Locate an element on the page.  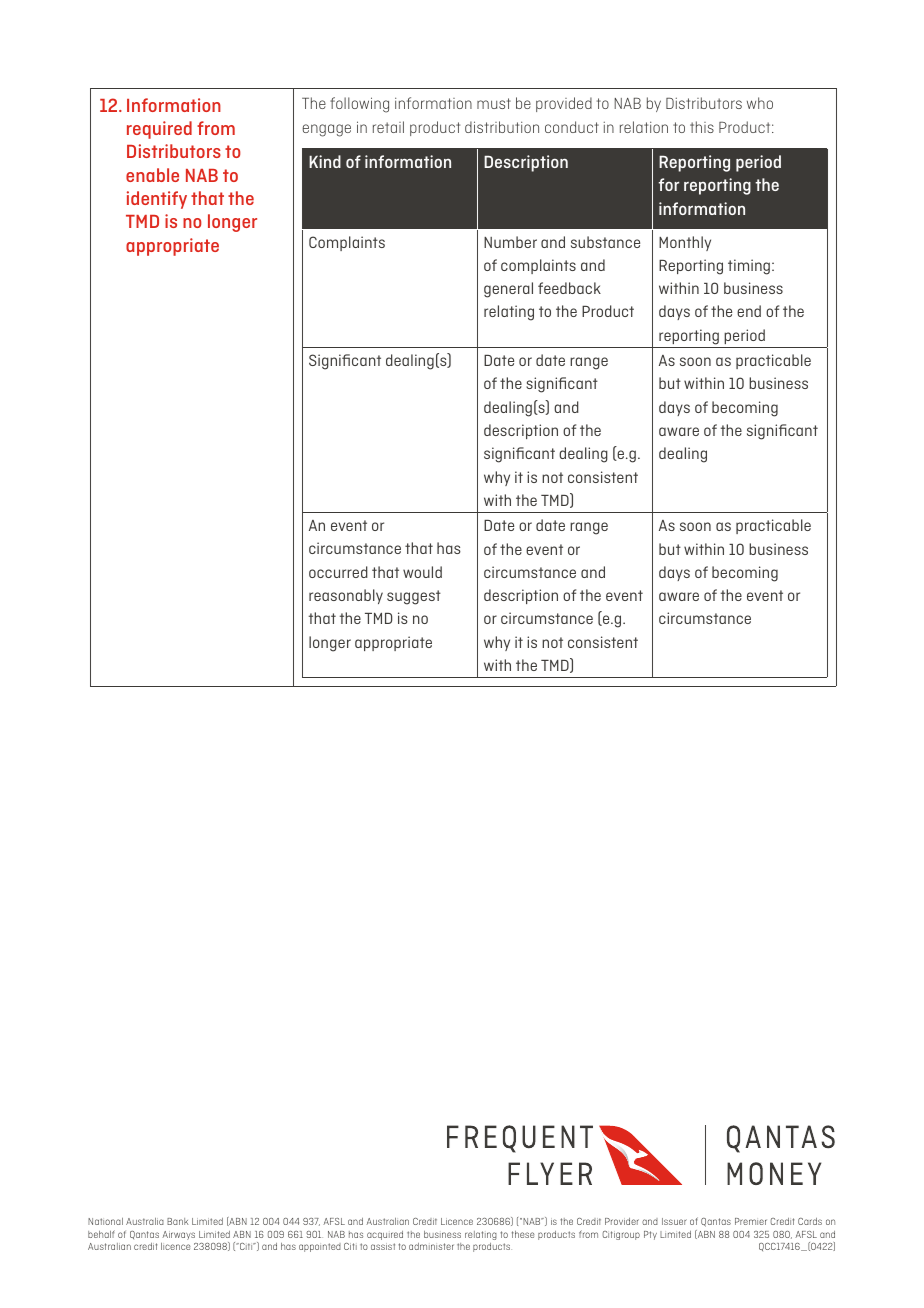
administer is located at coordinates (431, 1246).
